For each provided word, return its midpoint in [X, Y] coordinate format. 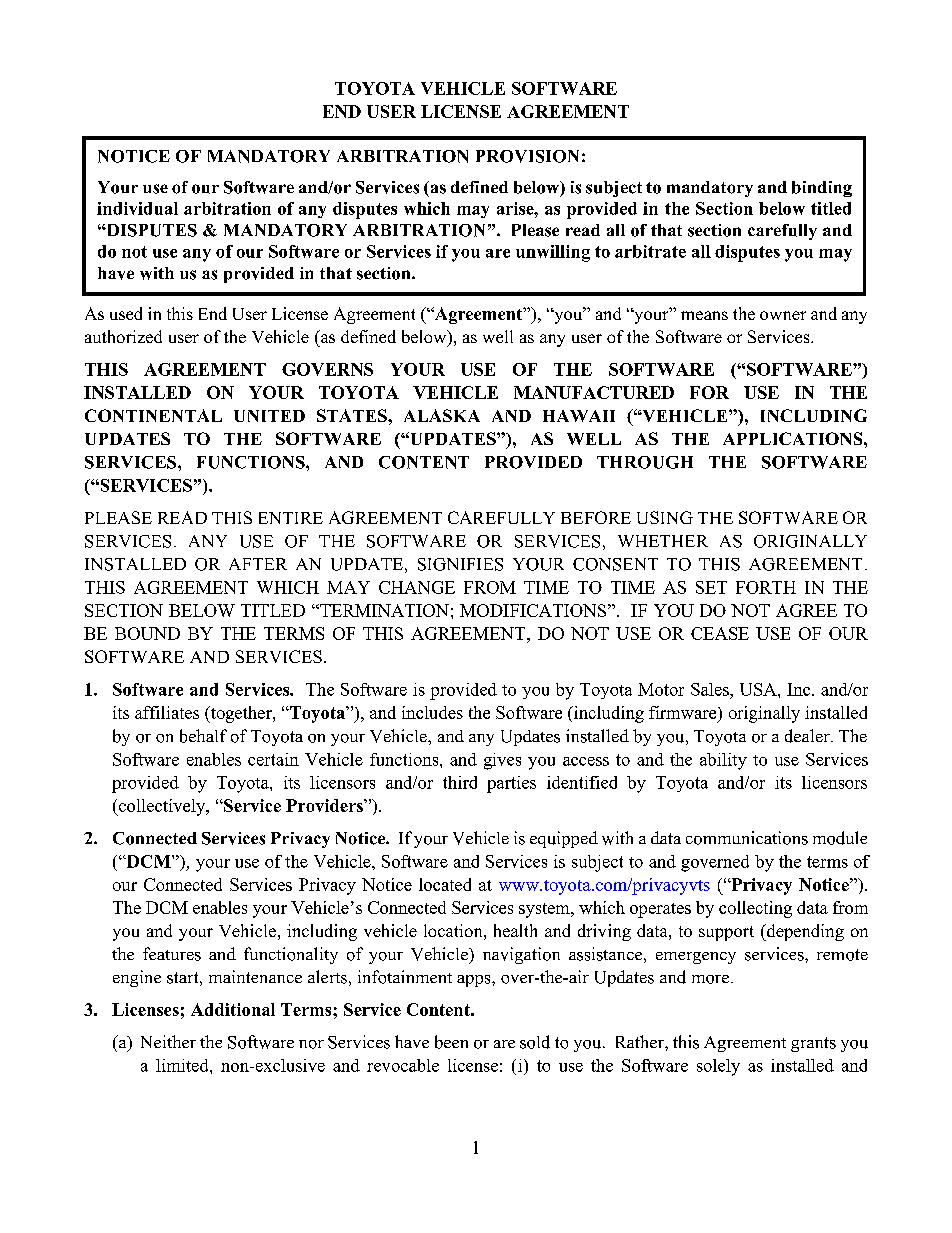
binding [822, 189]
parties [511, 784]
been [451, 1042]
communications [747, 838]
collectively [162, 807]
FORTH [766, 587]
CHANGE [417, 587]
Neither [168, 1041]
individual [137, 208]
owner [783, 315]
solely [718, 1067]
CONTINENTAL [153, 415]
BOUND [147, 633]
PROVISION [527, 156]
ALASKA [442, 415]
